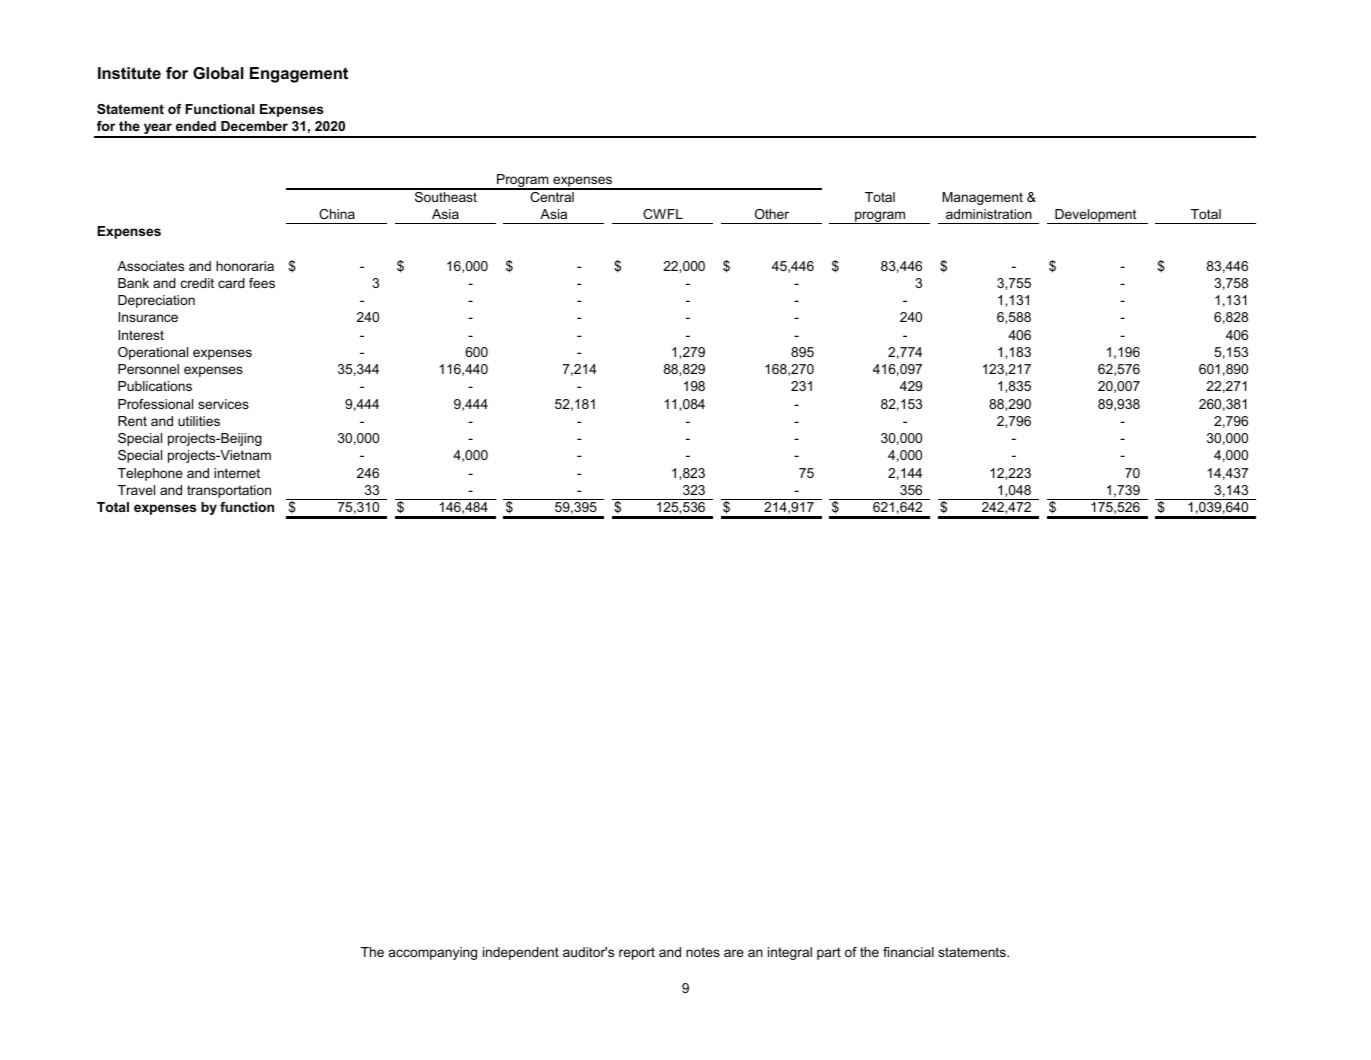 This screenshot has height=1060, width=1371. I want to click on accompanying, so click(433, 953).
